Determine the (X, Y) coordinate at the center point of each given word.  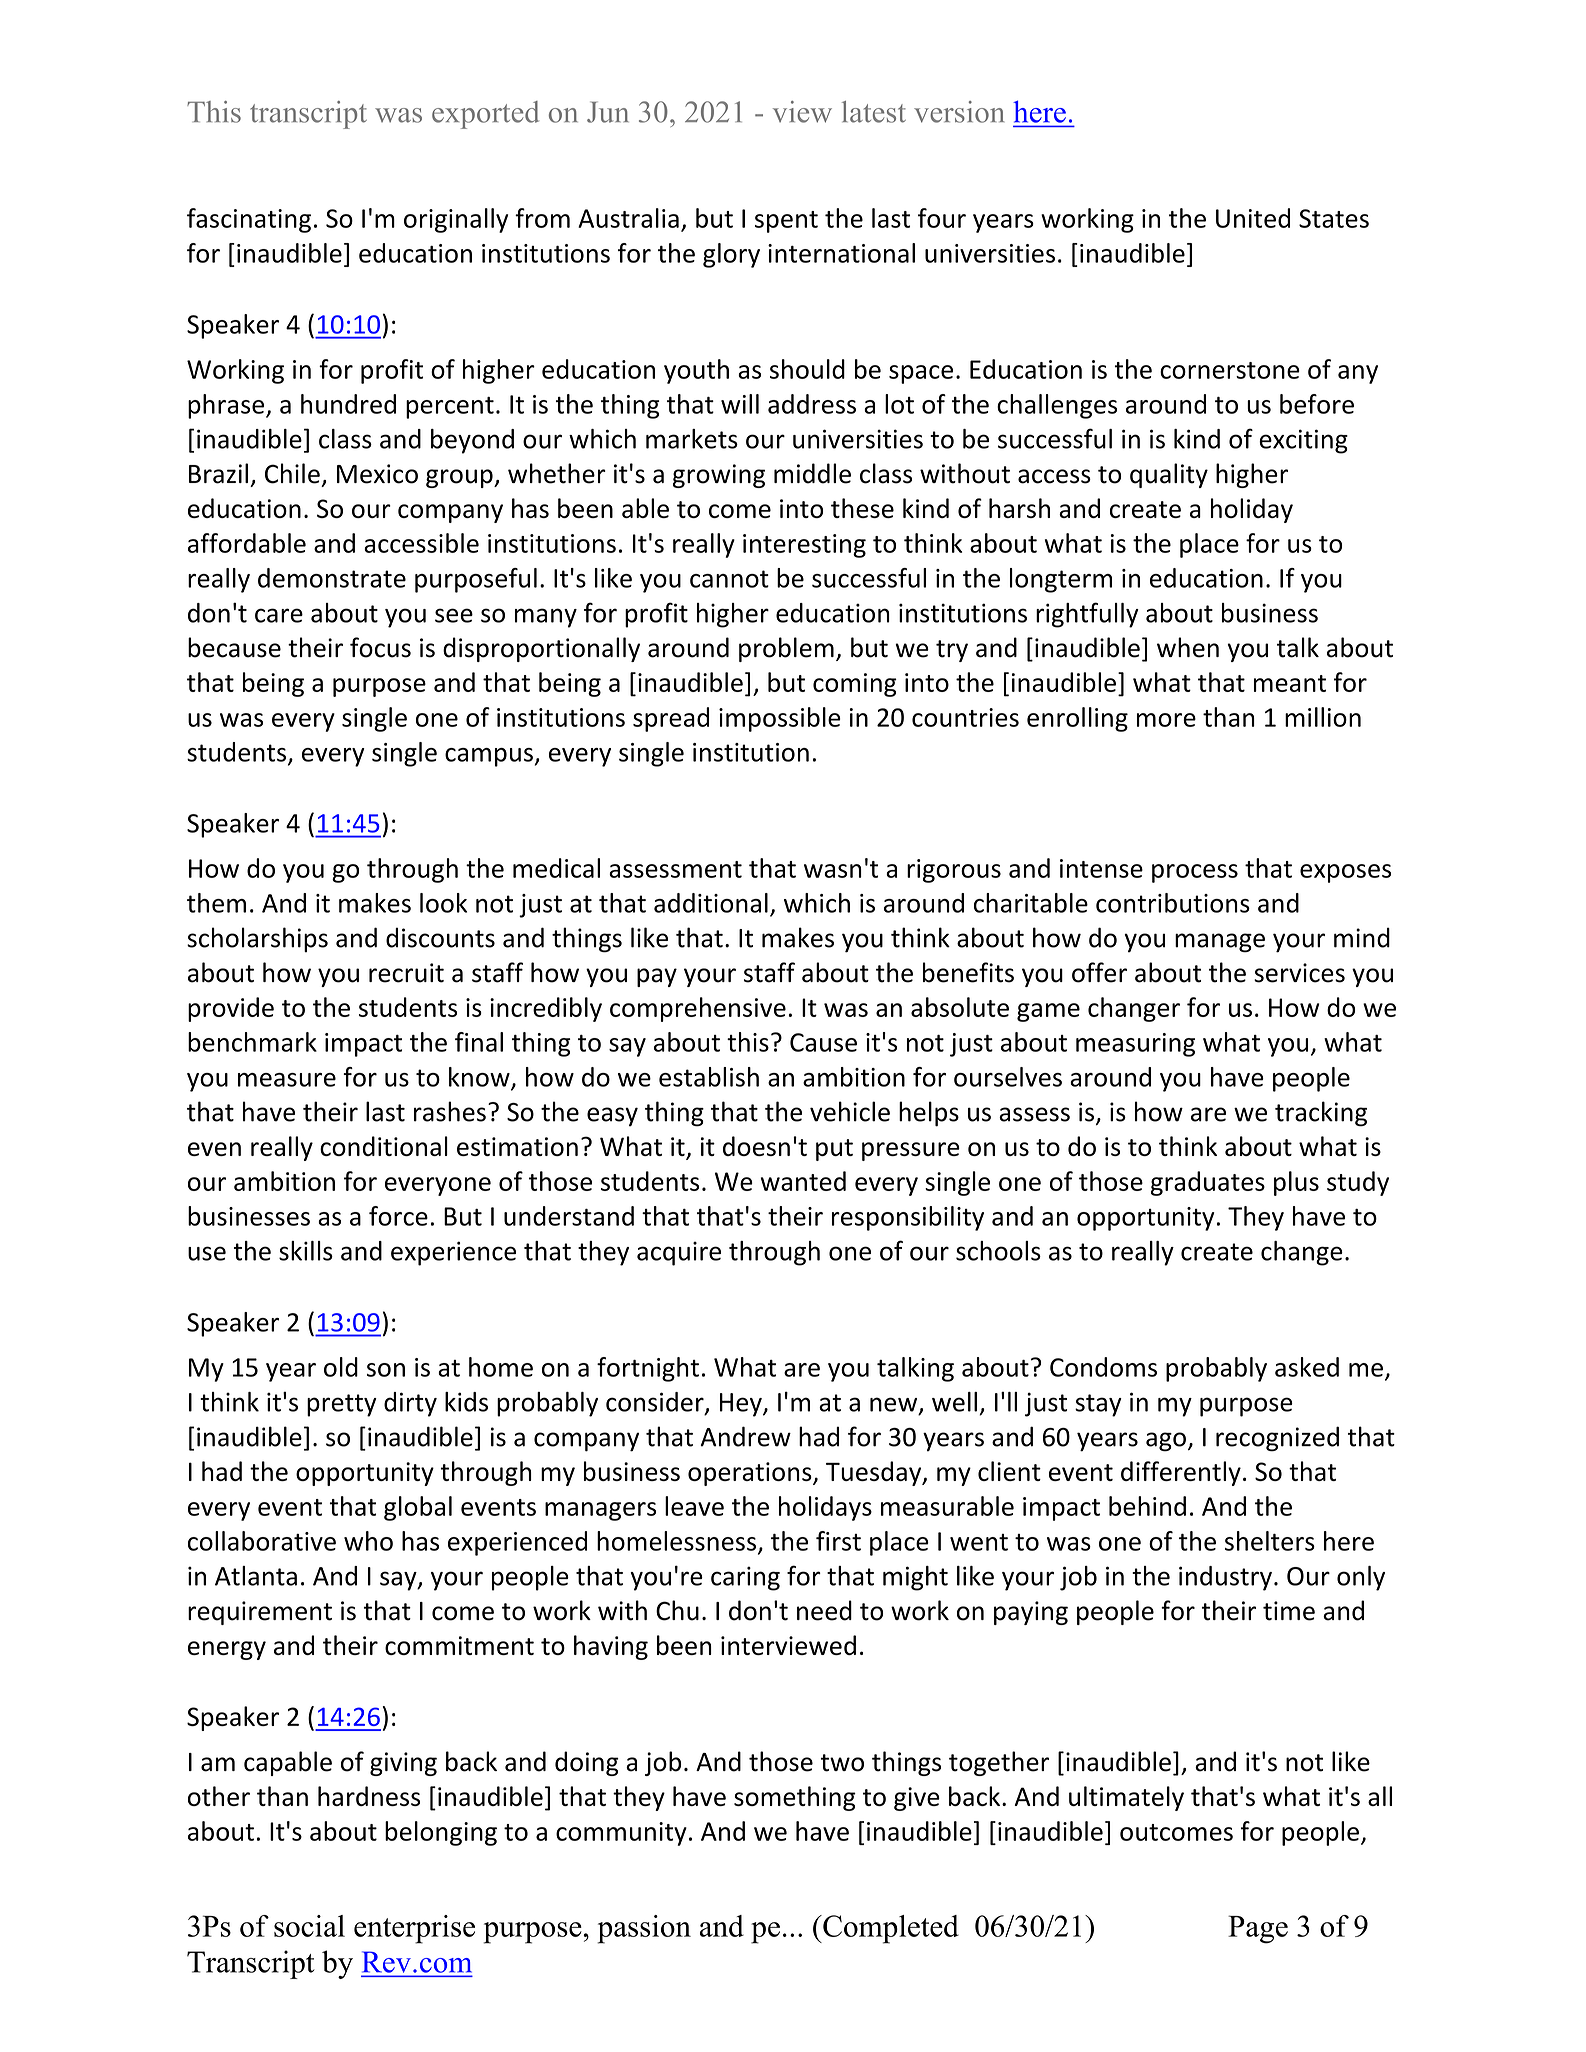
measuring (1135, 1045)
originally (456, 220)
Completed (890, 1929)
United (1253, 218)
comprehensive (698, 1009)
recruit (406, 973)
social (309, 1926)
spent (786, 222)
